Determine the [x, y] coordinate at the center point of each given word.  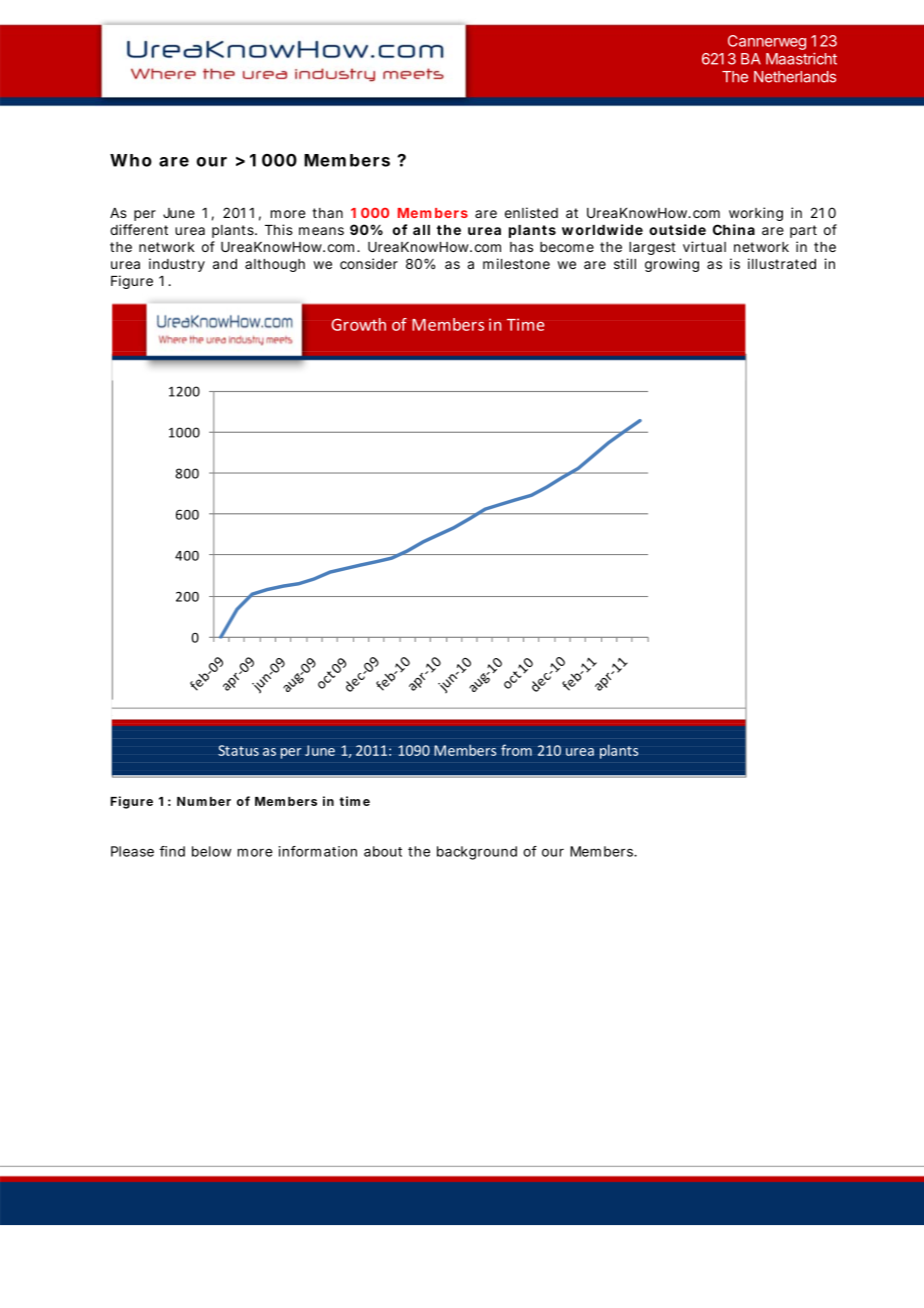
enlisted [531, 212]
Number [204, 801]
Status [238, 750]
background [477, 853]
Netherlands [795, 77]
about [383, 851]
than [327, 213]
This [279, 229]
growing [672, 265]
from [516, 750]
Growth [358, 324]
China [734, 229]
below [211, 851]
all [421, 230]
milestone [516, 263]
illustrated [782, 263]
